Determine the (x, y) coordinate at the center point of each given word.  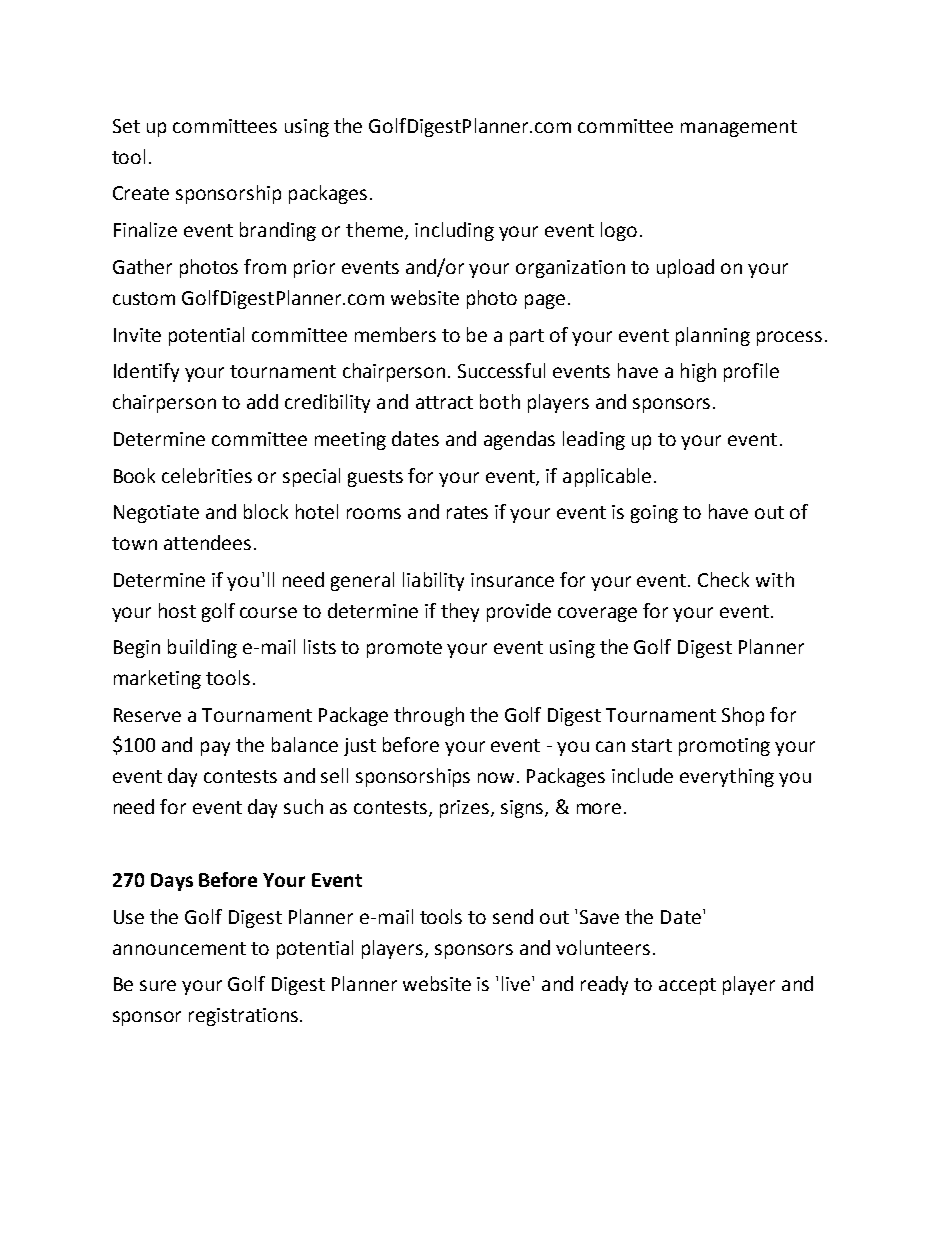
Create (141, 193)
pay (215, 748)
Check (723, 579)
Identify (146, 372)
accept (687, 986)
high (698, 372)
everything (727, 777)
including (454, 231)
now (496, 777)
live (517, 983)
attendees (207, 542)
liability (433, 581)
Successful (501, 370)
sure (158, 985)
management (739, 128)
